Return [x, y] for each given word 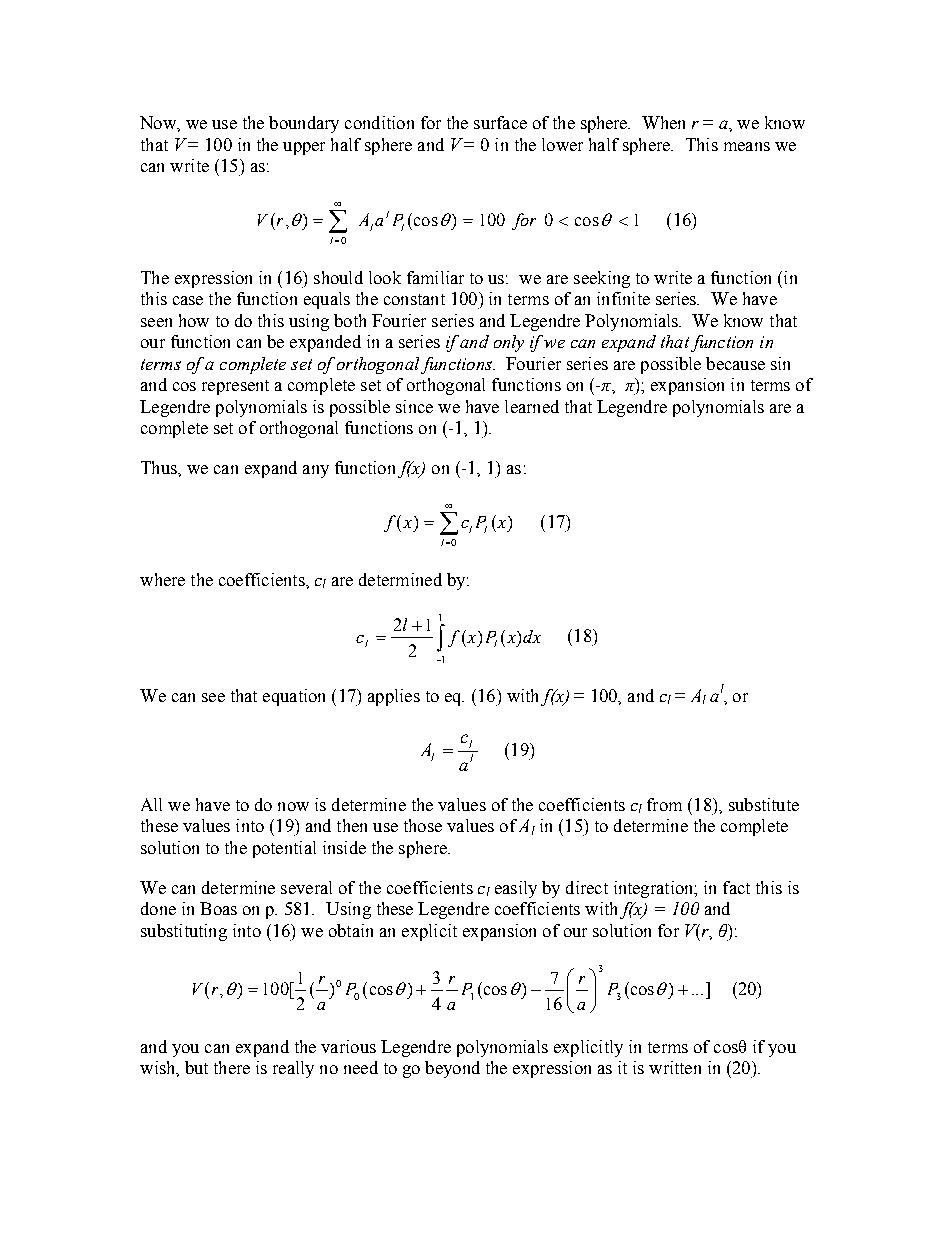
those [423, 825]
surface [500, 122]
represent [235, 387]
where [162, 579]
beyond [452, 1069]
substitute [764, 804]
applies [394, 697]
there [232, 1067]
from [664, 804]
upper [304, 148]
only [509, 343]
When [663, 122]
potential [284, 849]
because [735, 363]
